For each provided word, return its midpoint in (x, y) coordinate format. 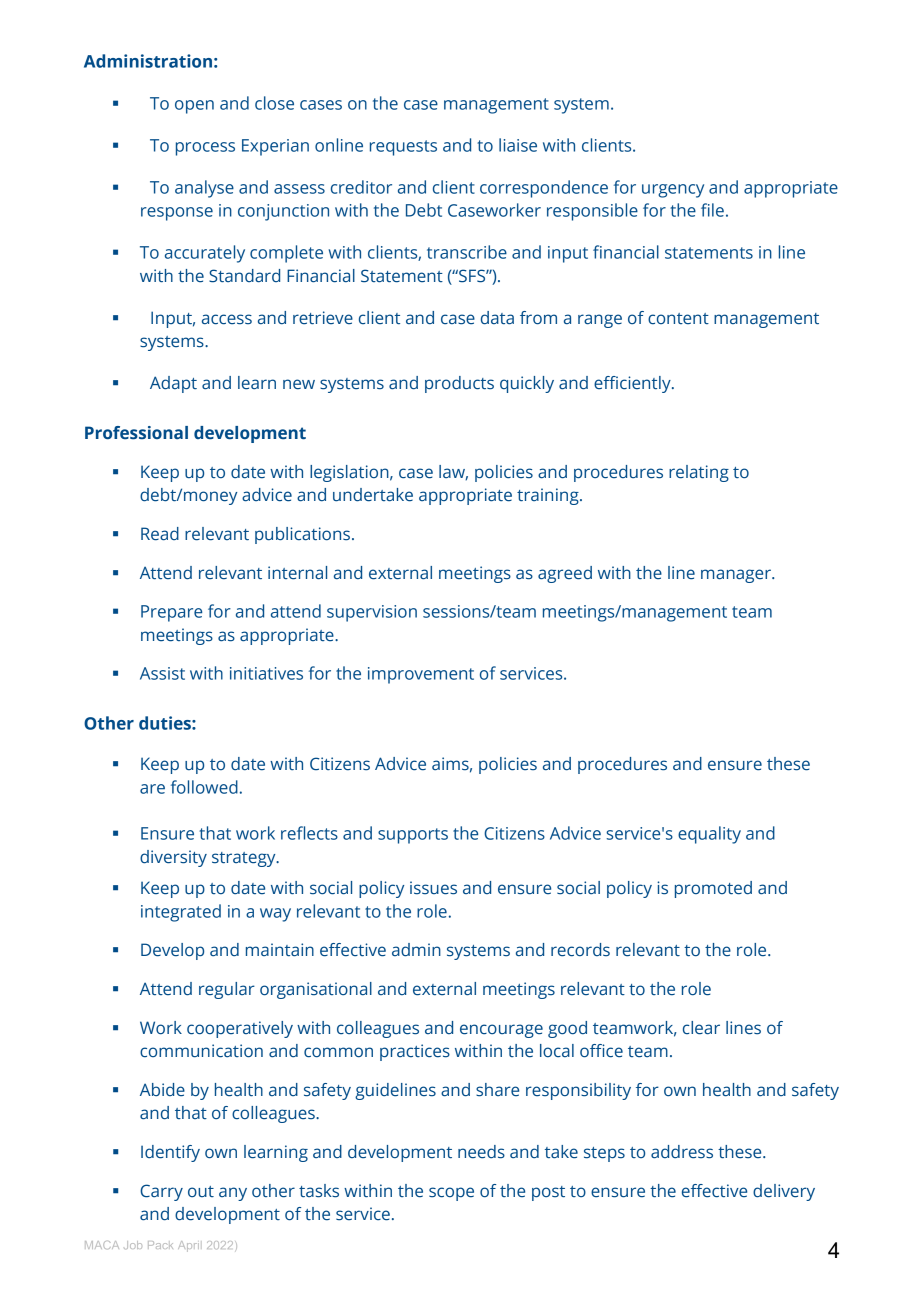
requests (403, 148)
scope (451, 1194)
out (201, 1191)
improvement (421, 675)
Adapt (173, 384)
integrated (181, 913)
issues (433, 888)
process (205, 149)
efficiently (633, 384)
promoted (713, 889)
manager (737, 576)
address (682, 1152)
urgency (673, 191)
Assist (162, 673)
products (459, 384)
